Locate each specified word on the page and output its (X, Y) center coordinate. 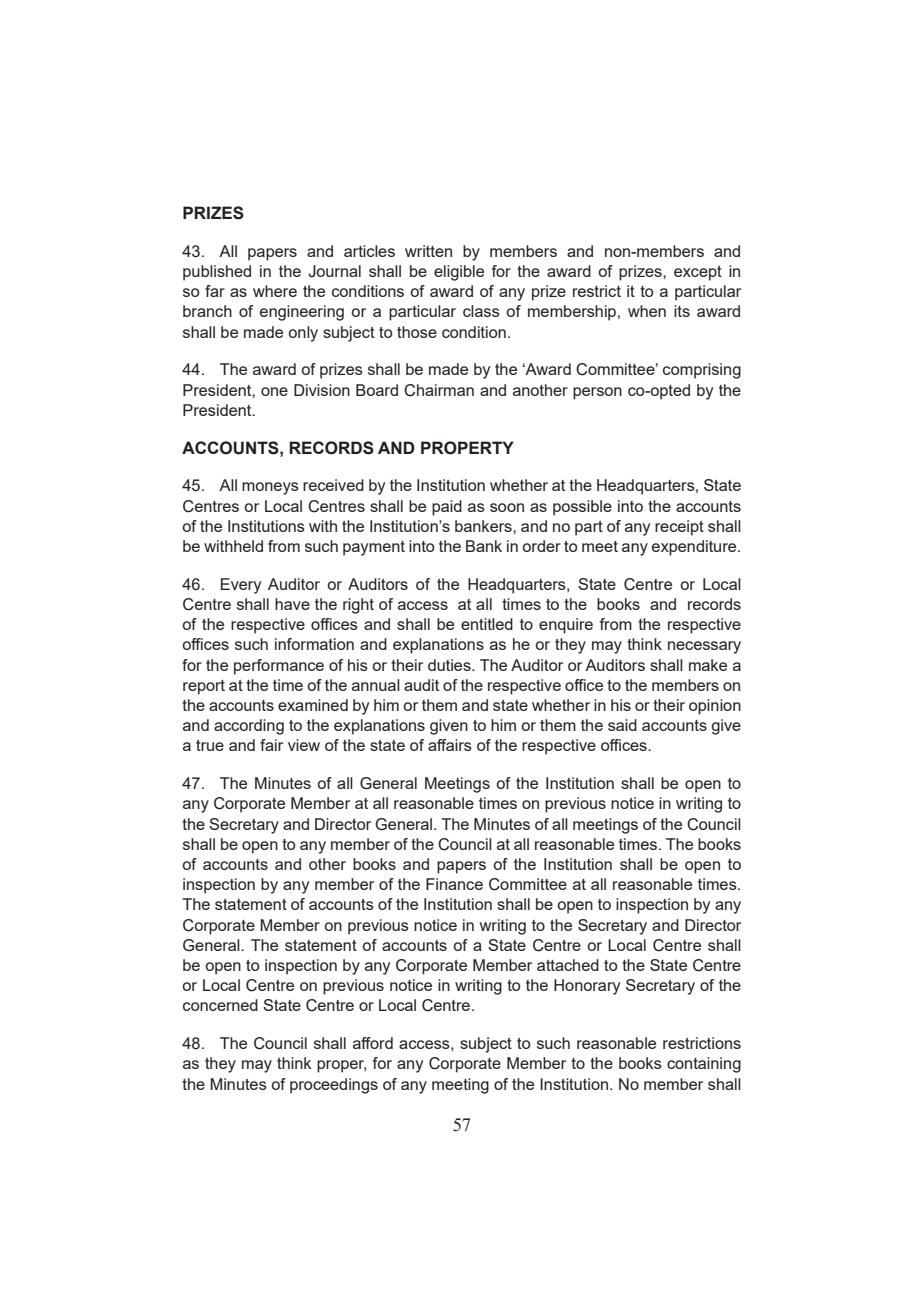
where (275, 291)
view (304, 745)
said (622, 725)
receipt (679, 528)
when (647, 311)
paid (447, 508)
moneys (270, 488)
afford (373, 1043)
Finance (454, 884)
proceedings (334, 1086)
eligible (459, 273)
